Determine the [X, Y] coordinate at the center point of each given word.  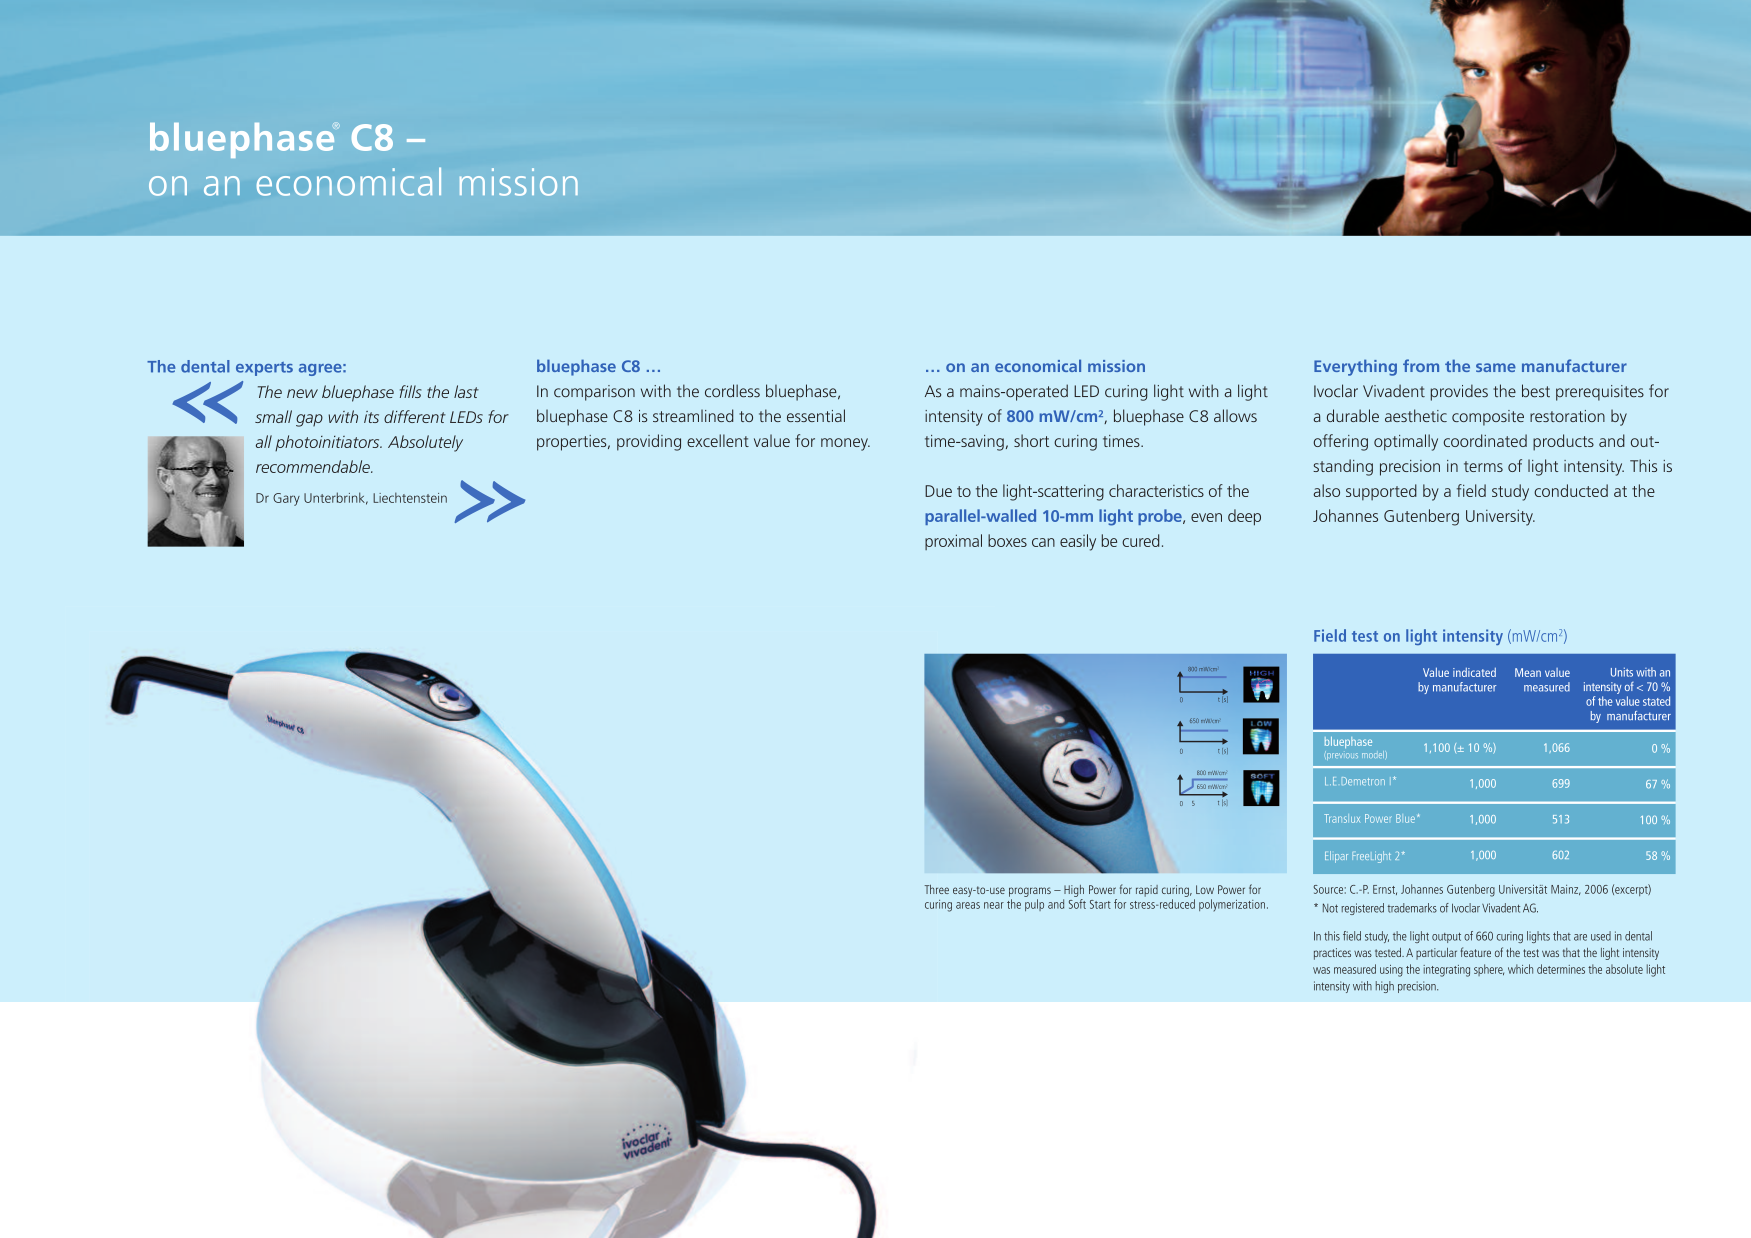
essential [816, 415]
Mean [1528, 672]
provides [1459, 392]
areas [968, 905]
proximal [953, 542]
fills [410, 391]
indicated [1474, 672]
